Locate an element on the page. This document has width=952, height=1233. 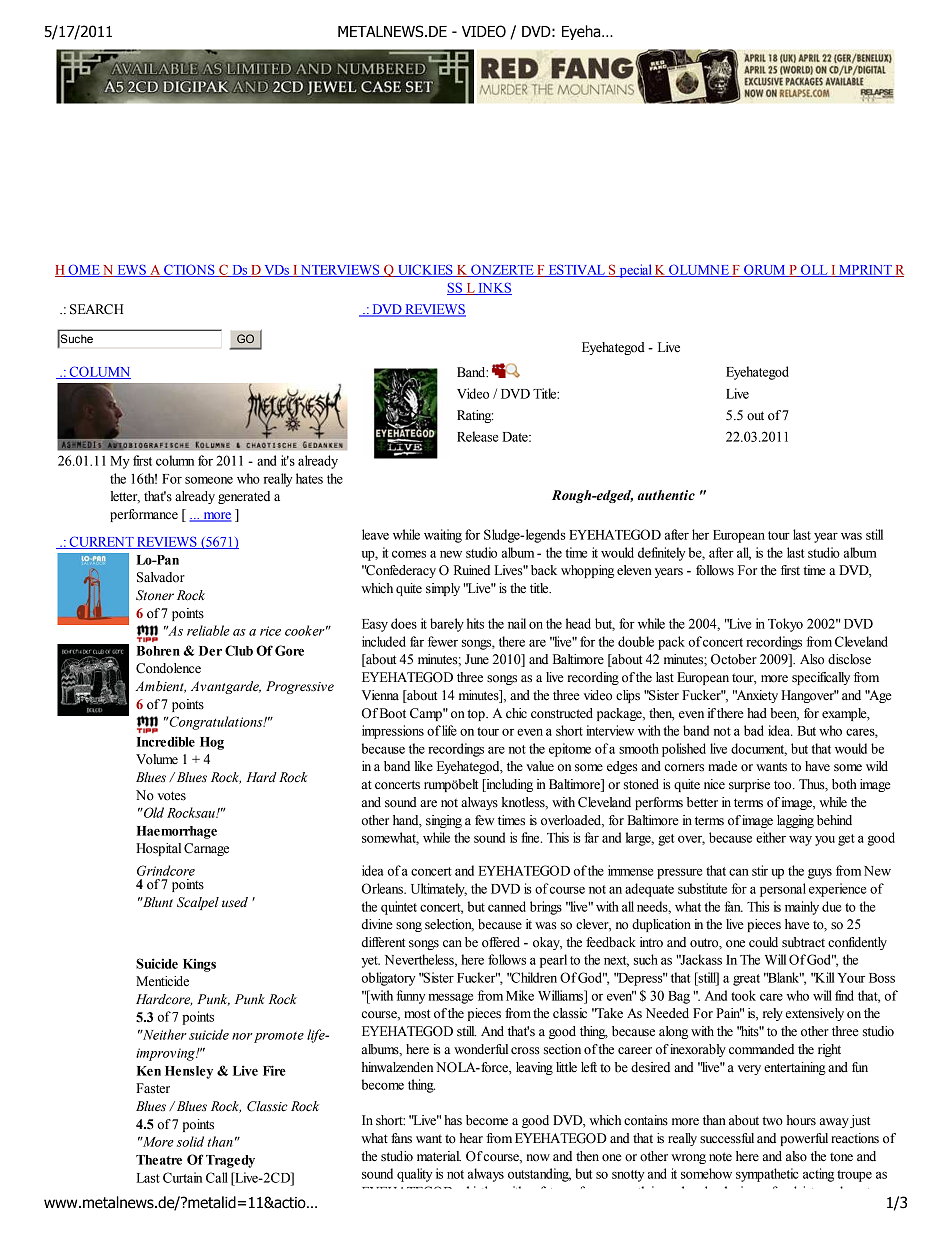
solid is located at coordinates (190, 1141).
